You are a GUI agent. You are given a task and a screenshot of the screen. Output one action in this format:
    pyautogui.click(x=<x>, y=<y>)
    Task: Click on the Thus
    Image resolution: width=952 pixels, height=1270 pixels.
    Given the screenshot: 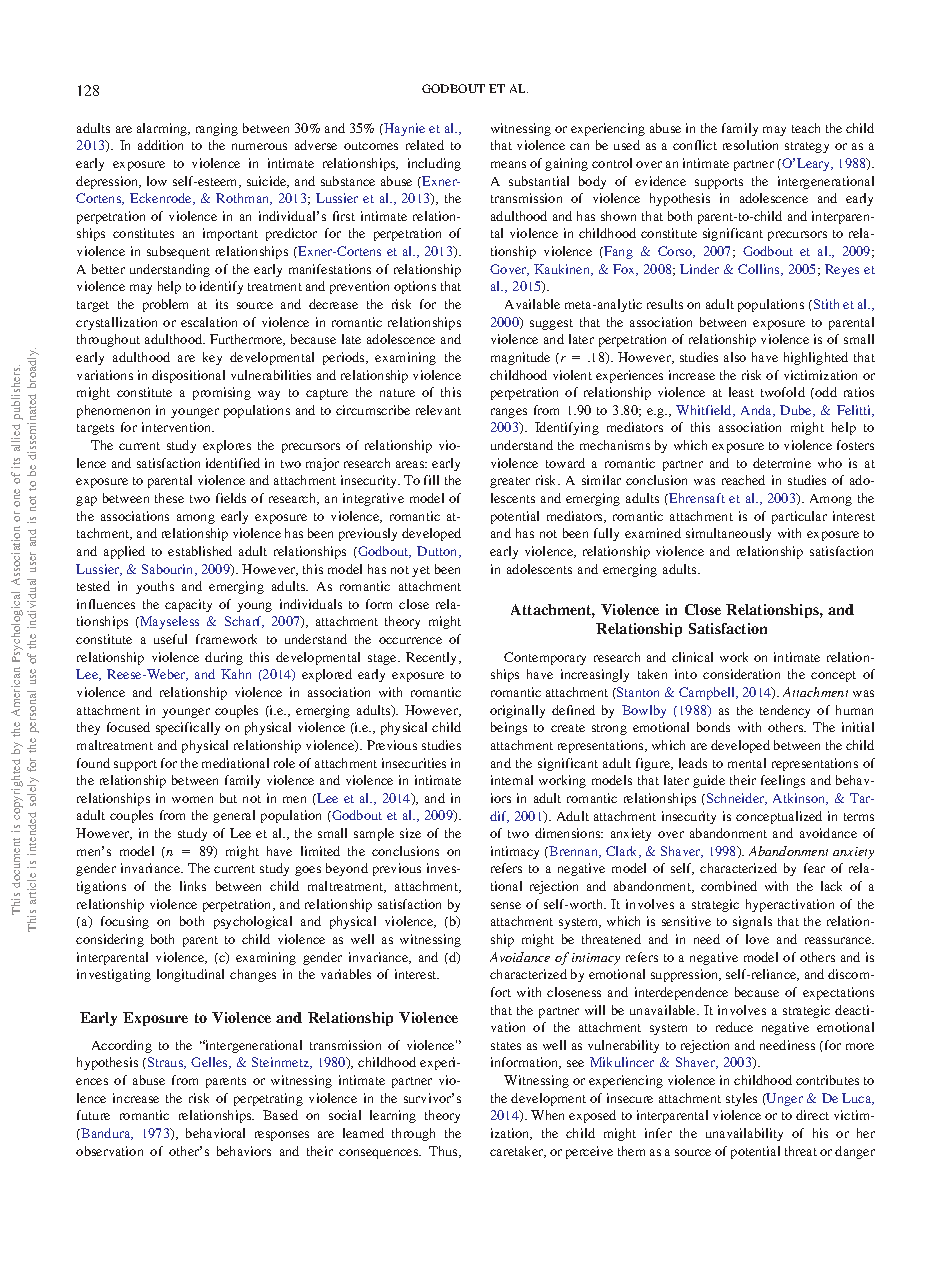 What is the action you would take?
    pyautogui.click(x=444, y=1152)
